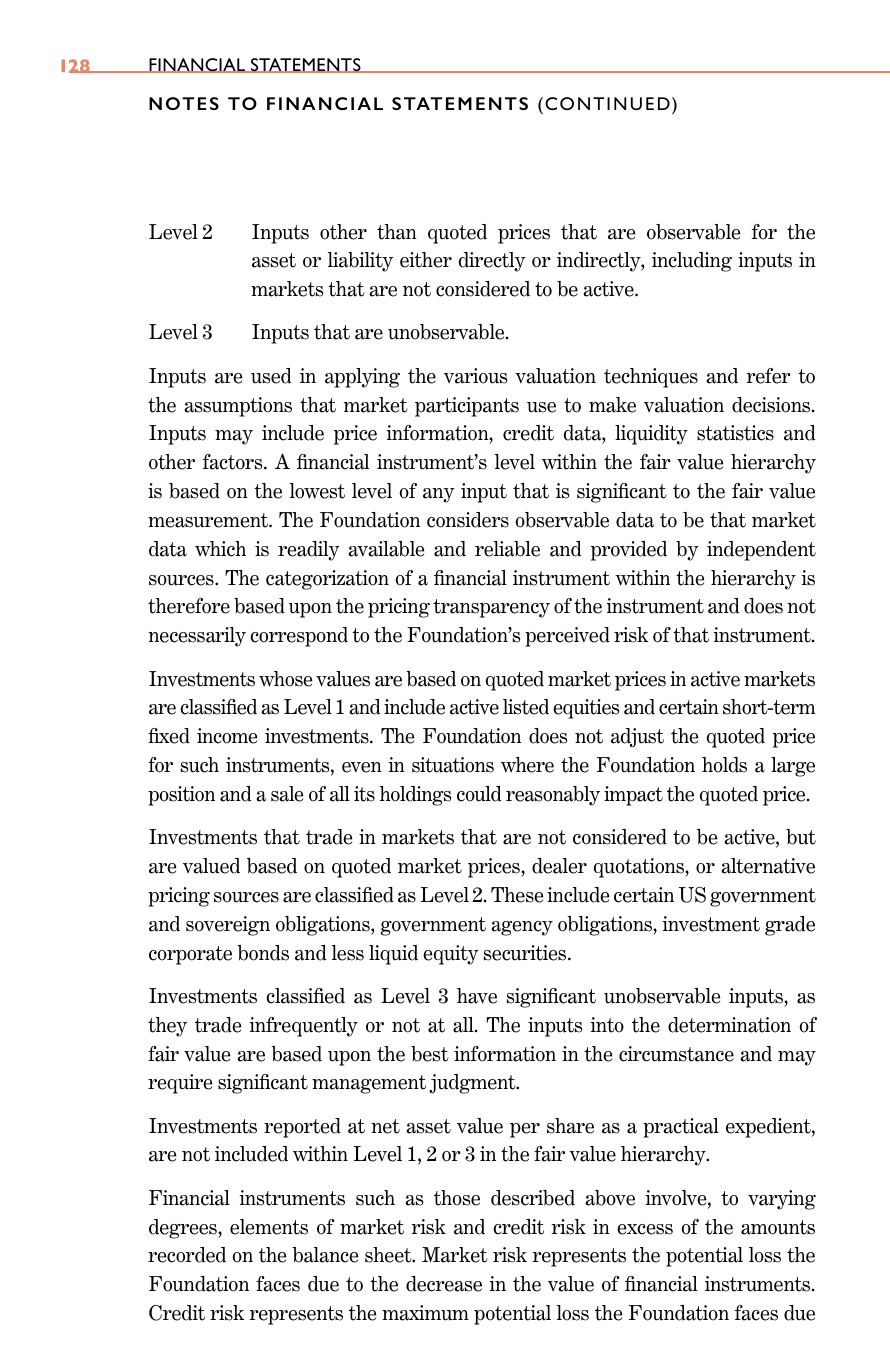  I want to click on including, so click(692, 262).
